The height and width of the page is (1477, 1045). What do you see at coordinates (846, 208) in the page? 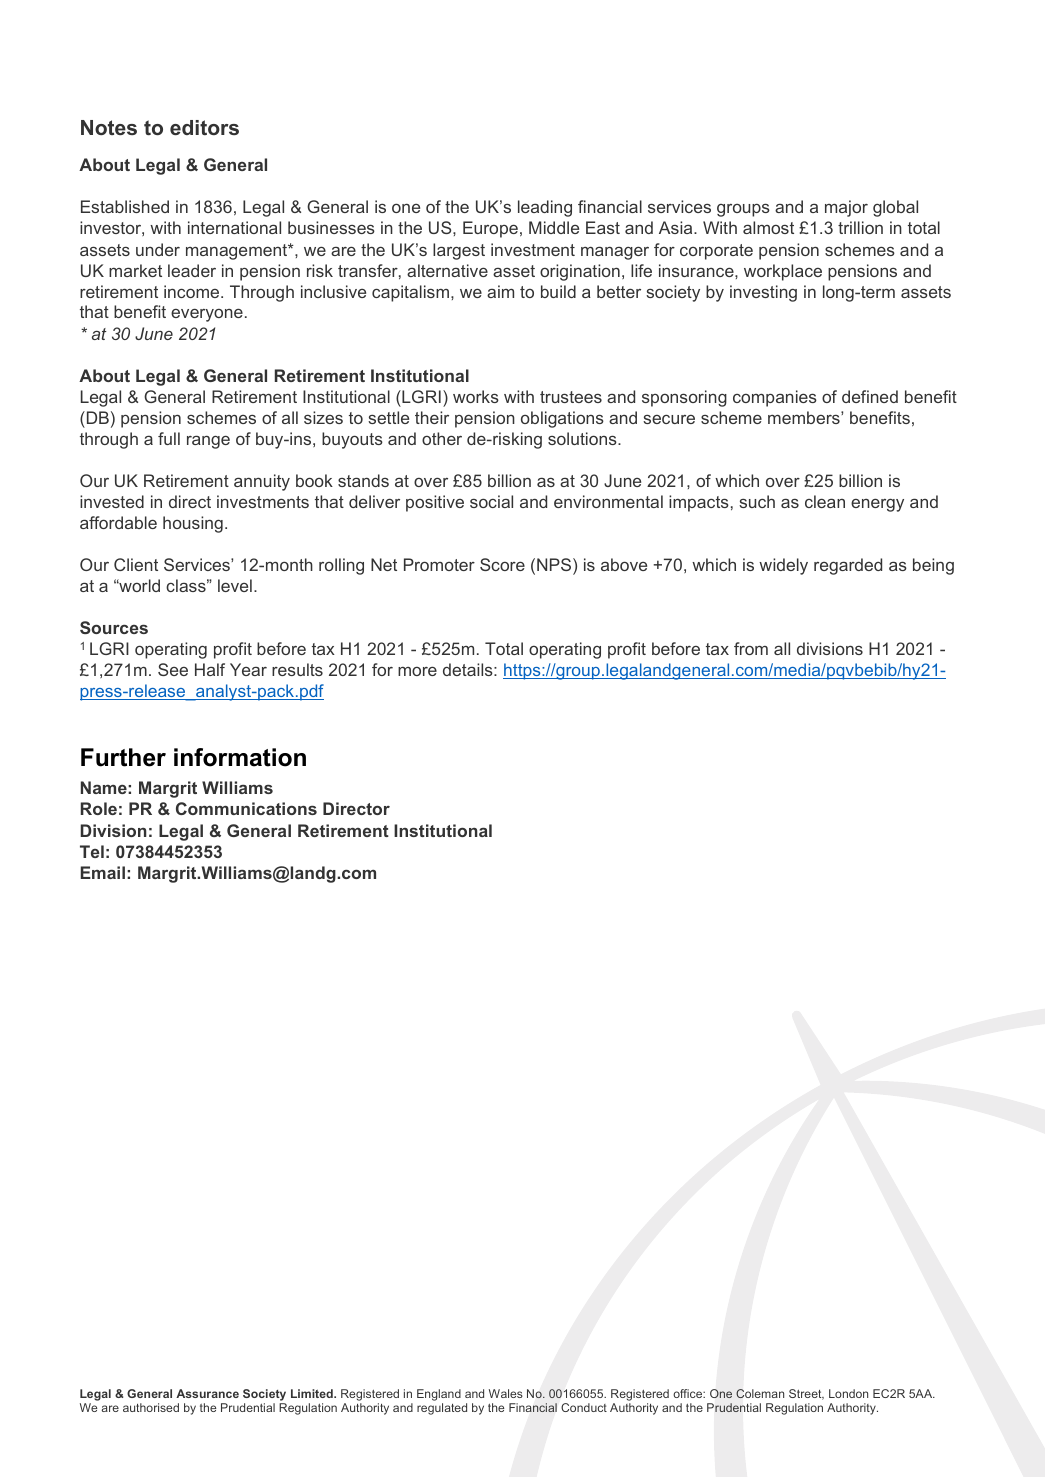
I see `major` at bounding box center [846, 208].
